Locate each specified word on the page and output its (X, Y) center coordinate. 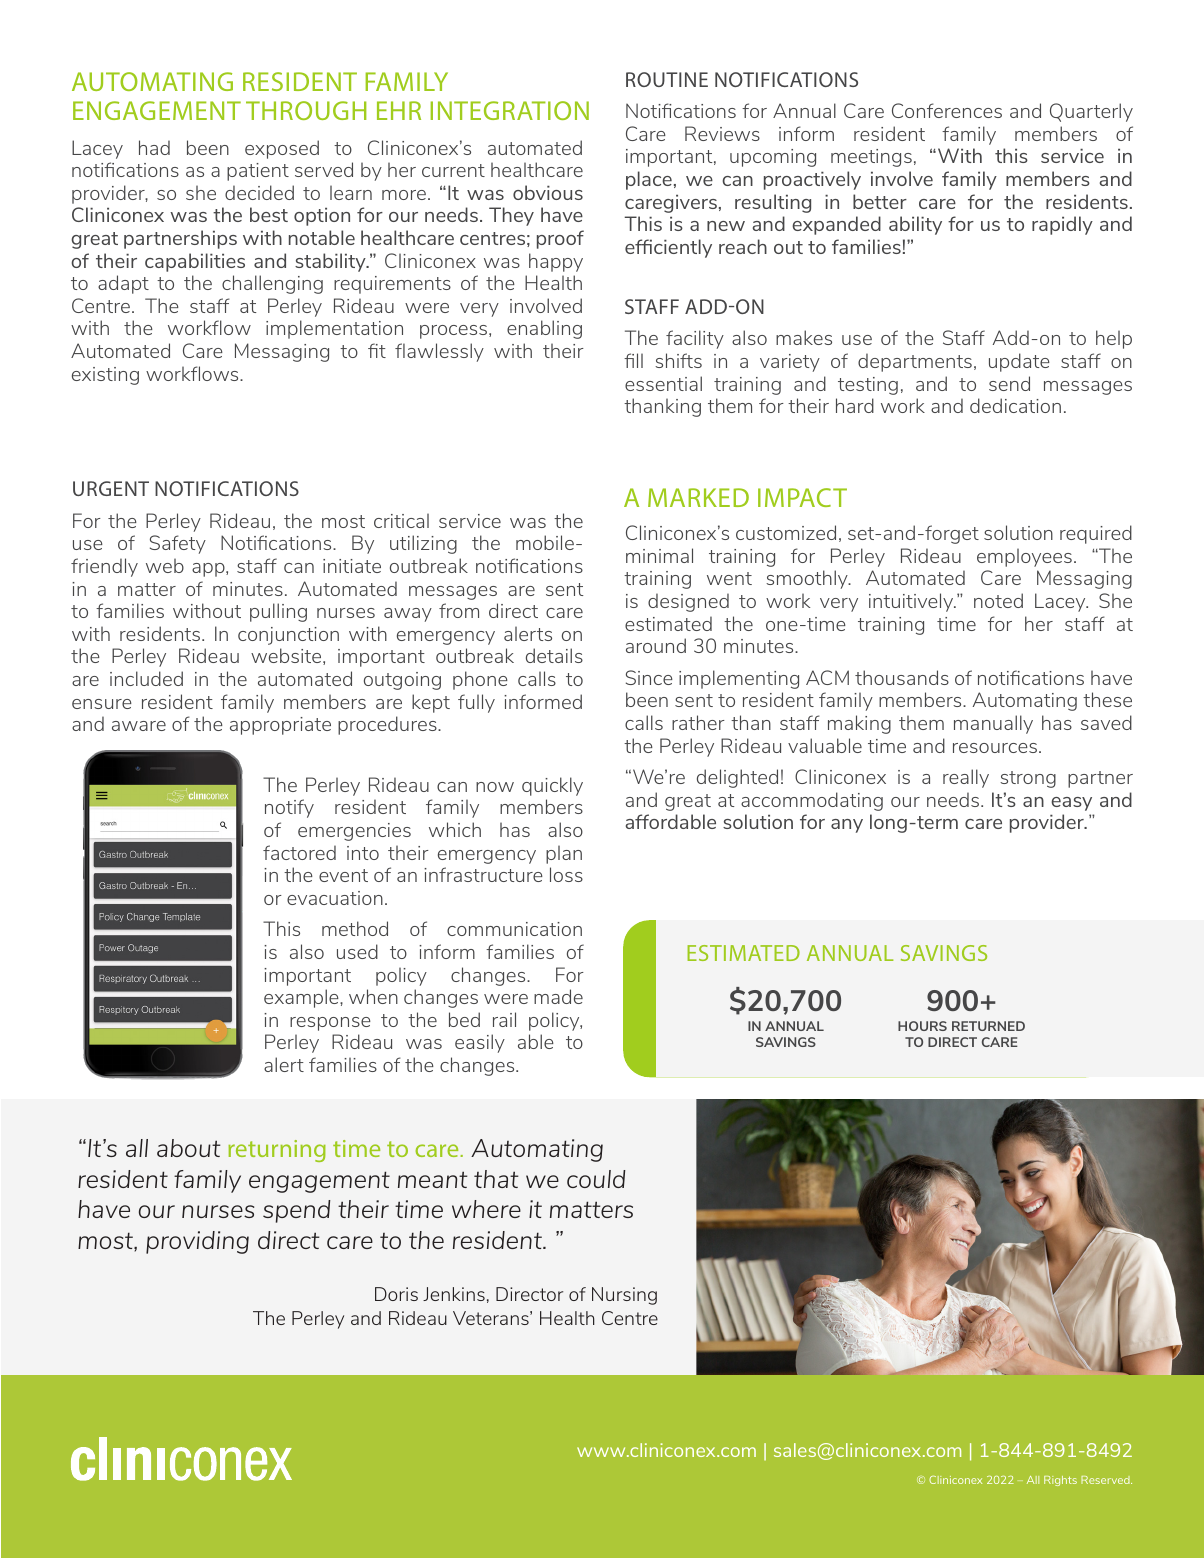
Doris (396, 1294)
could (596, 1179)
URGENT (111, 488)
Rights (1060, 1481)
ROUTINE (667, 79)
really (966, 778)
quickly (552, 786)
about (189, 1148)
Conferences (947, 110)
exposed (282, 149)
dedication (1015, 405)
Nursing (624, 1296)
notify (289, 808)
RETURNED (988, 1026)
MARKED (698, 497)
